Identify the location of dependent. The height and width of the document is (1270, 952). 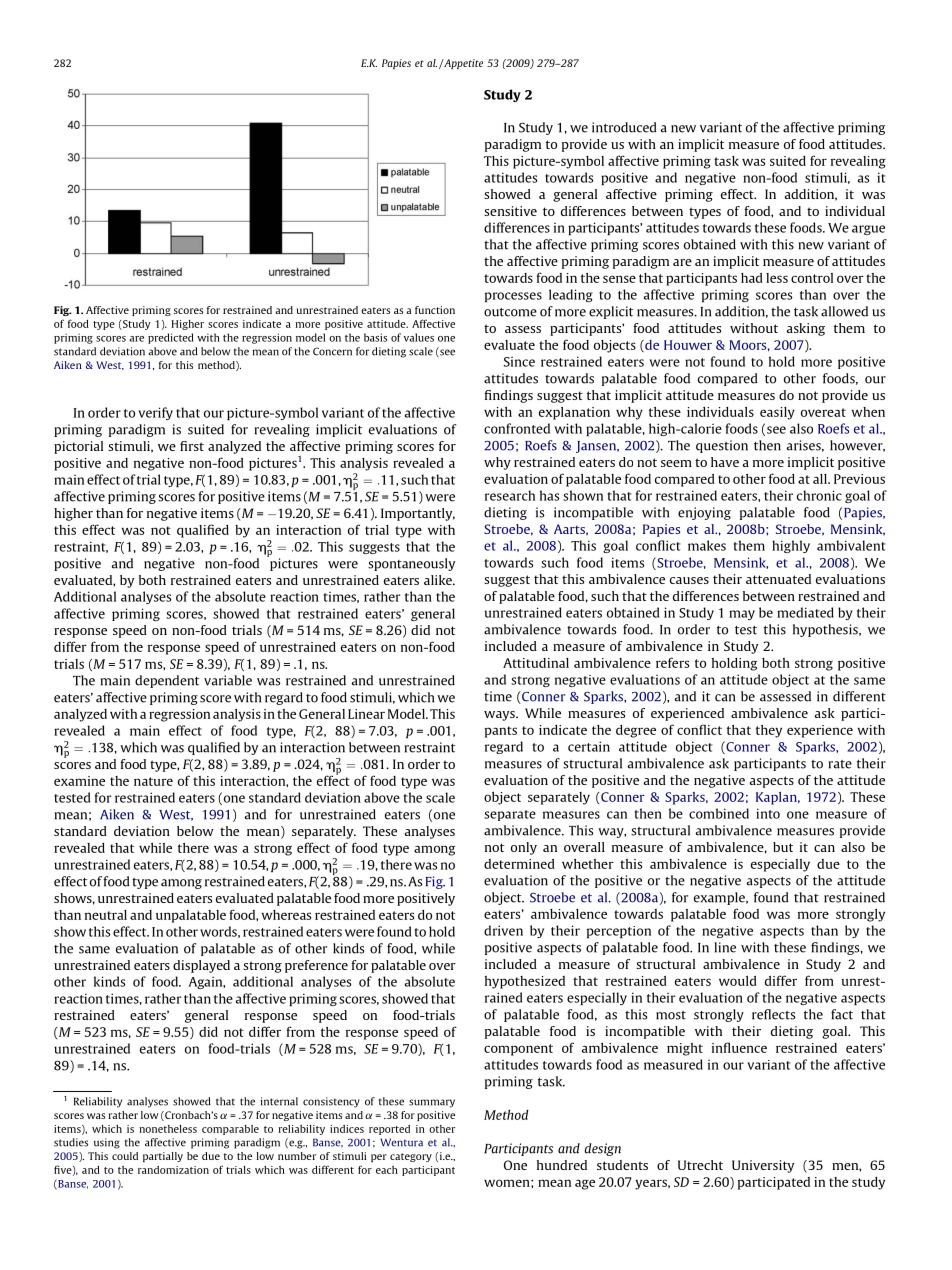
(167, 681).
